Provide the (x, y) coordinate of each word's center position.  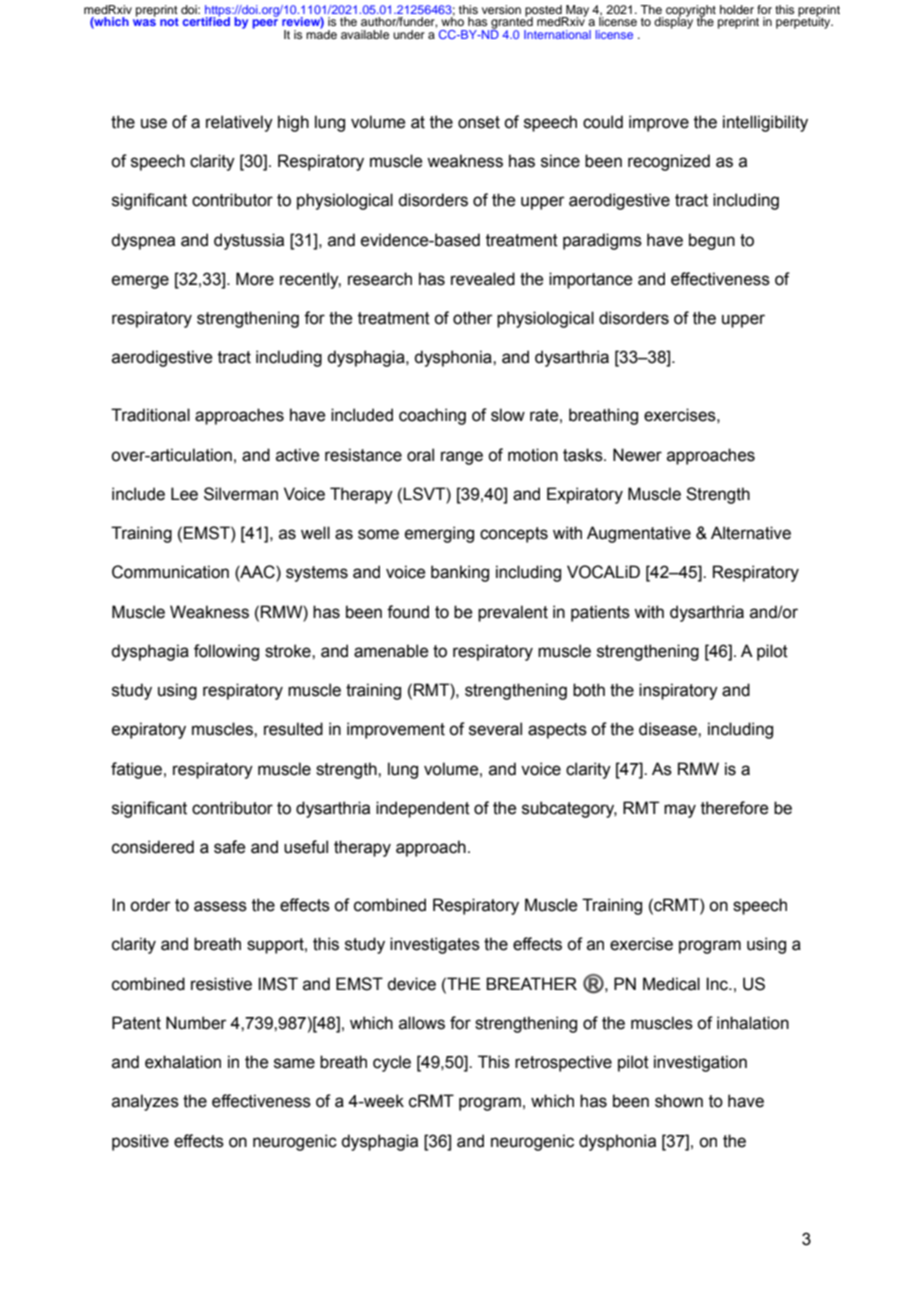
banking (460, 573)
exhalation (183, 1062)
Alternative (751, 533)
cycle (392, 1063)
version (501, 9)
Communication (170, 572)
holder (737, 9)
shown (679, 1101)
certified (206, 20)
